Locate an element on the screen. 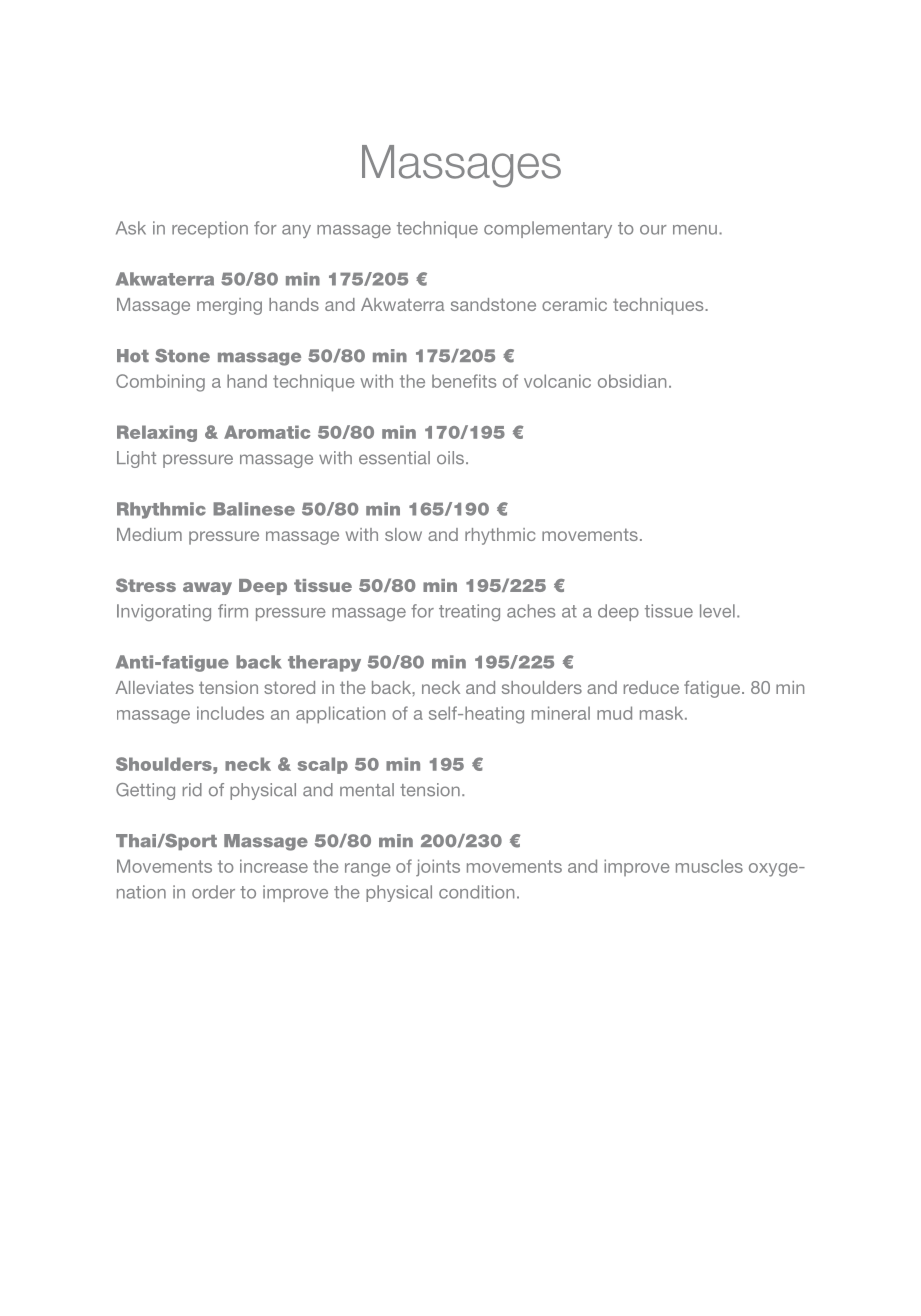 This screenshot has height=1316, width=921. level is located at coordinates (717, 611).
